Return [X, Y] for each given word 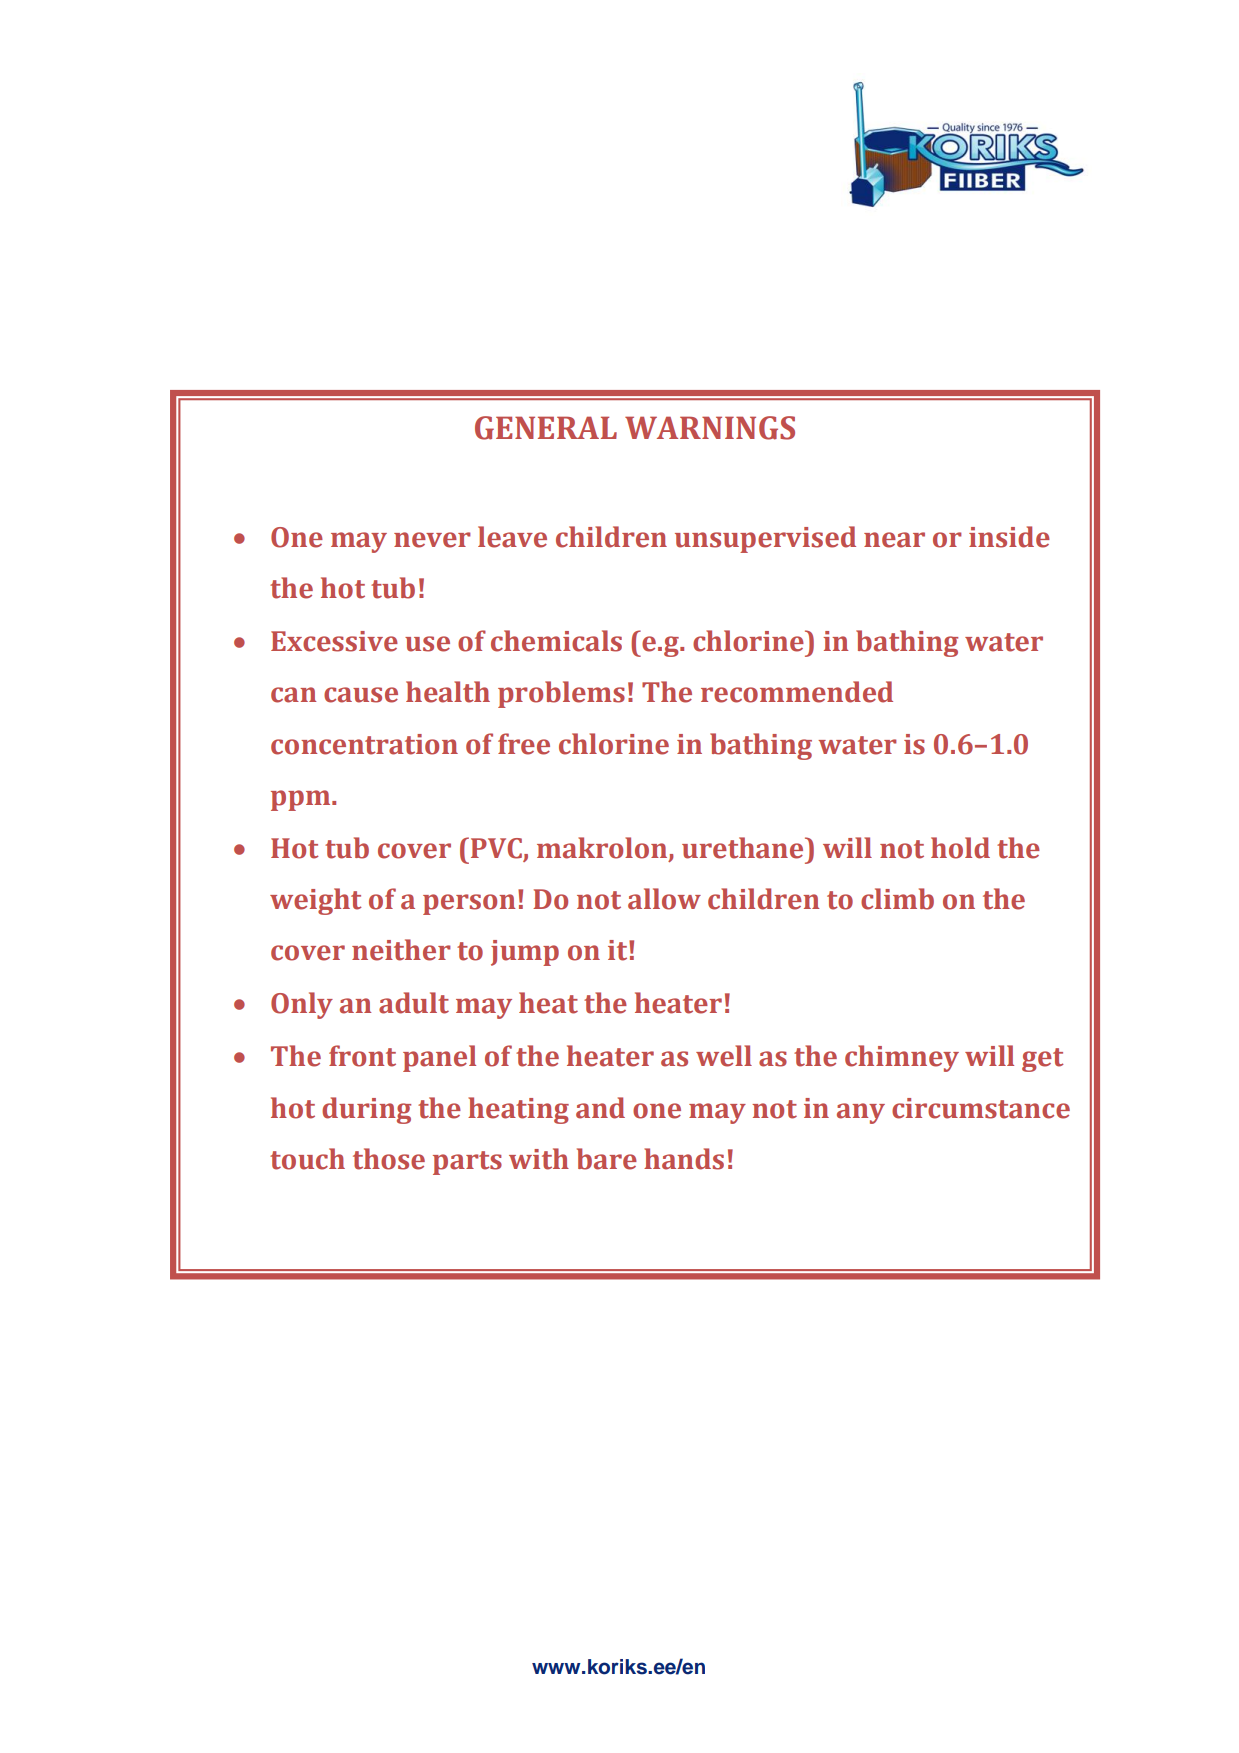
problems [561, 694]
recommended [797, 692]
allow [664, 899]
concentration [364, 744]
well [724, 1056]
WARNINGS [710, 428]
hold [960, 848]
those [389, 1159]
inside [1009, 537]
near [894, 540]
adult [414, 1003]
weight [316, 901]
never [432, 540]
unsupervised [765, 539]
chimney [902, 1058]
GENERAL [546, 428]
